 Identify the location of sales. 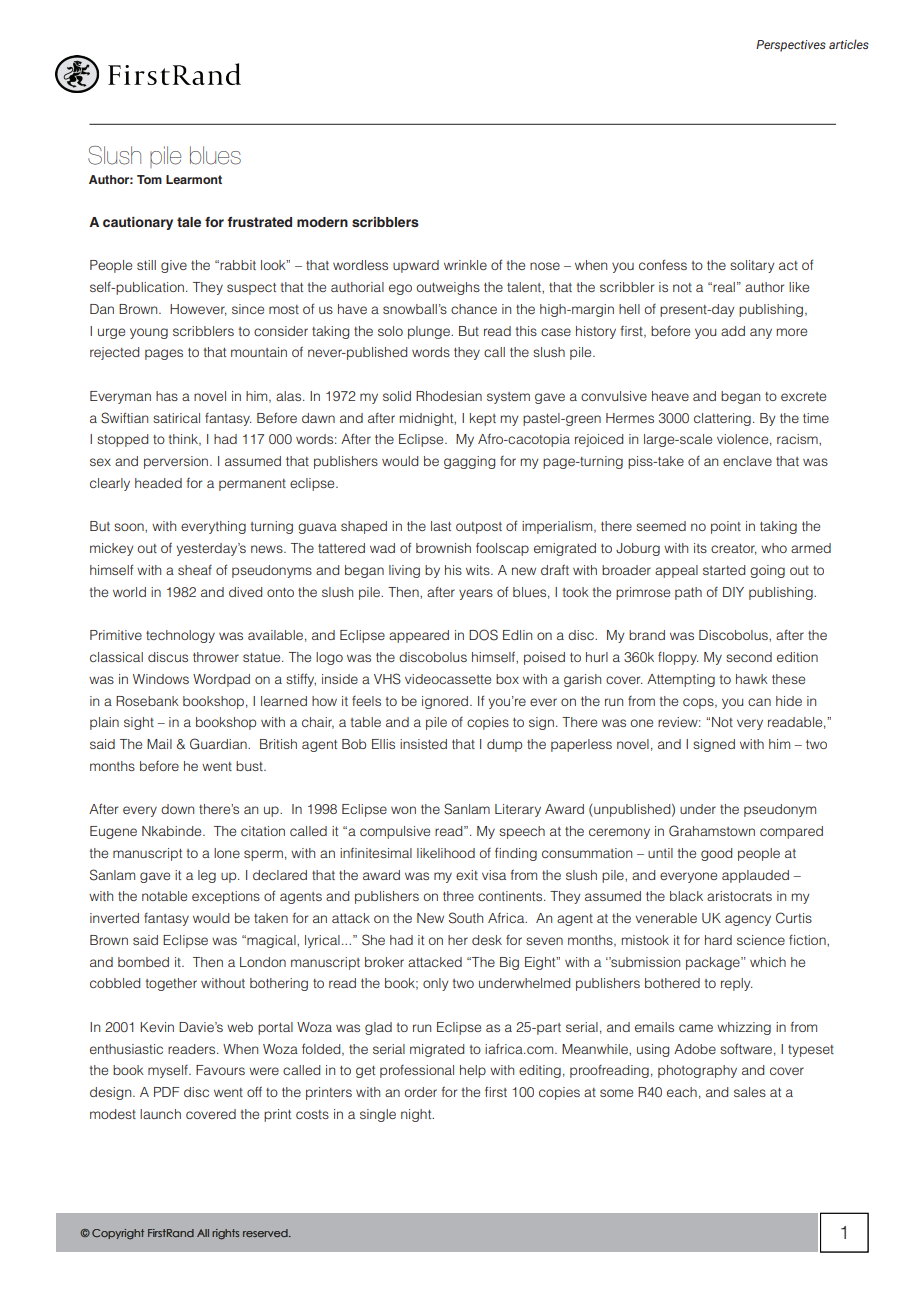
(750, 1092).
